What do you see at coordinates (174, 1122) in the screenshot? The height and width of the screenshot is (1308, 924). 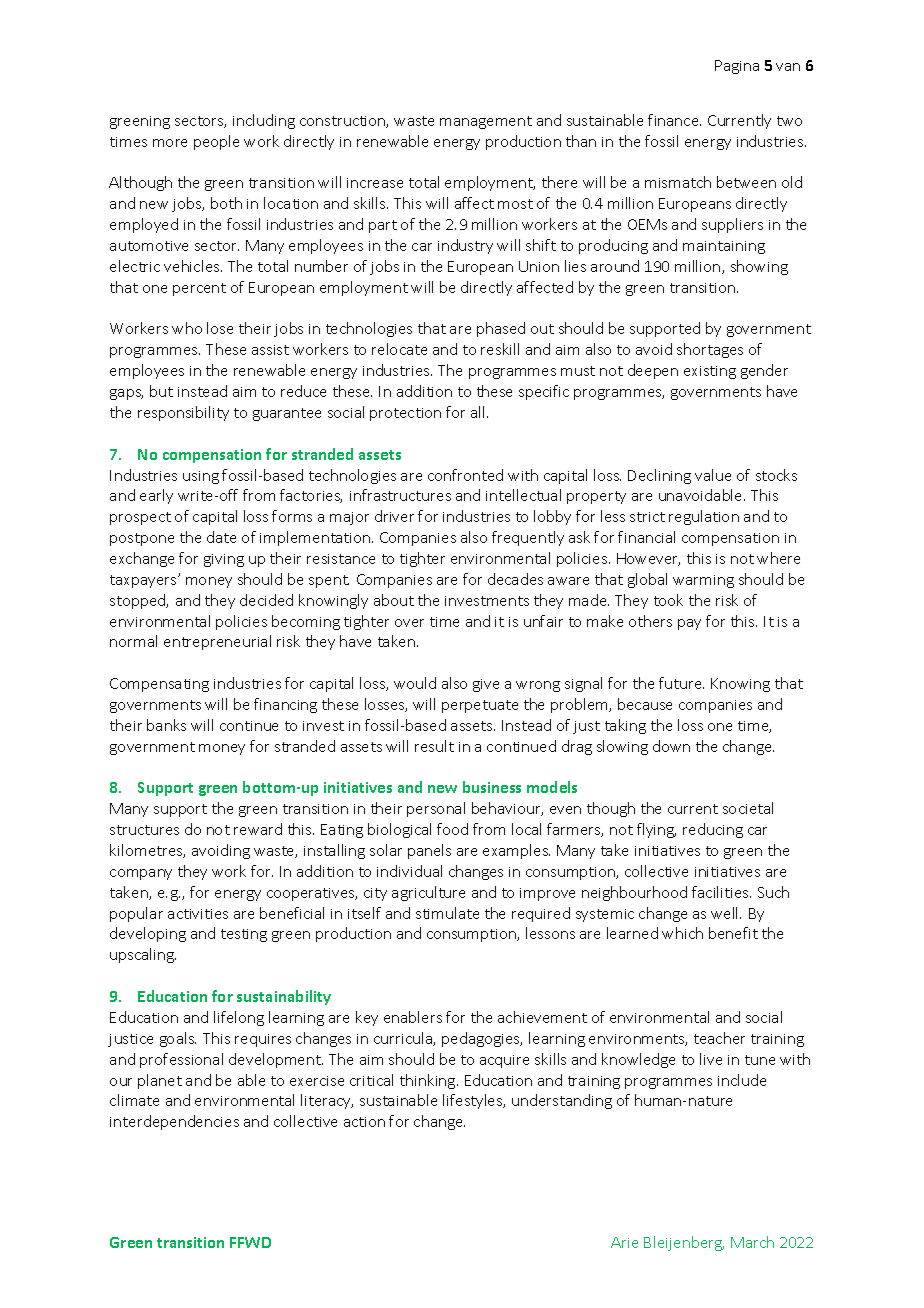 I see `interdependencies` at bounding box center [174, 1122].
